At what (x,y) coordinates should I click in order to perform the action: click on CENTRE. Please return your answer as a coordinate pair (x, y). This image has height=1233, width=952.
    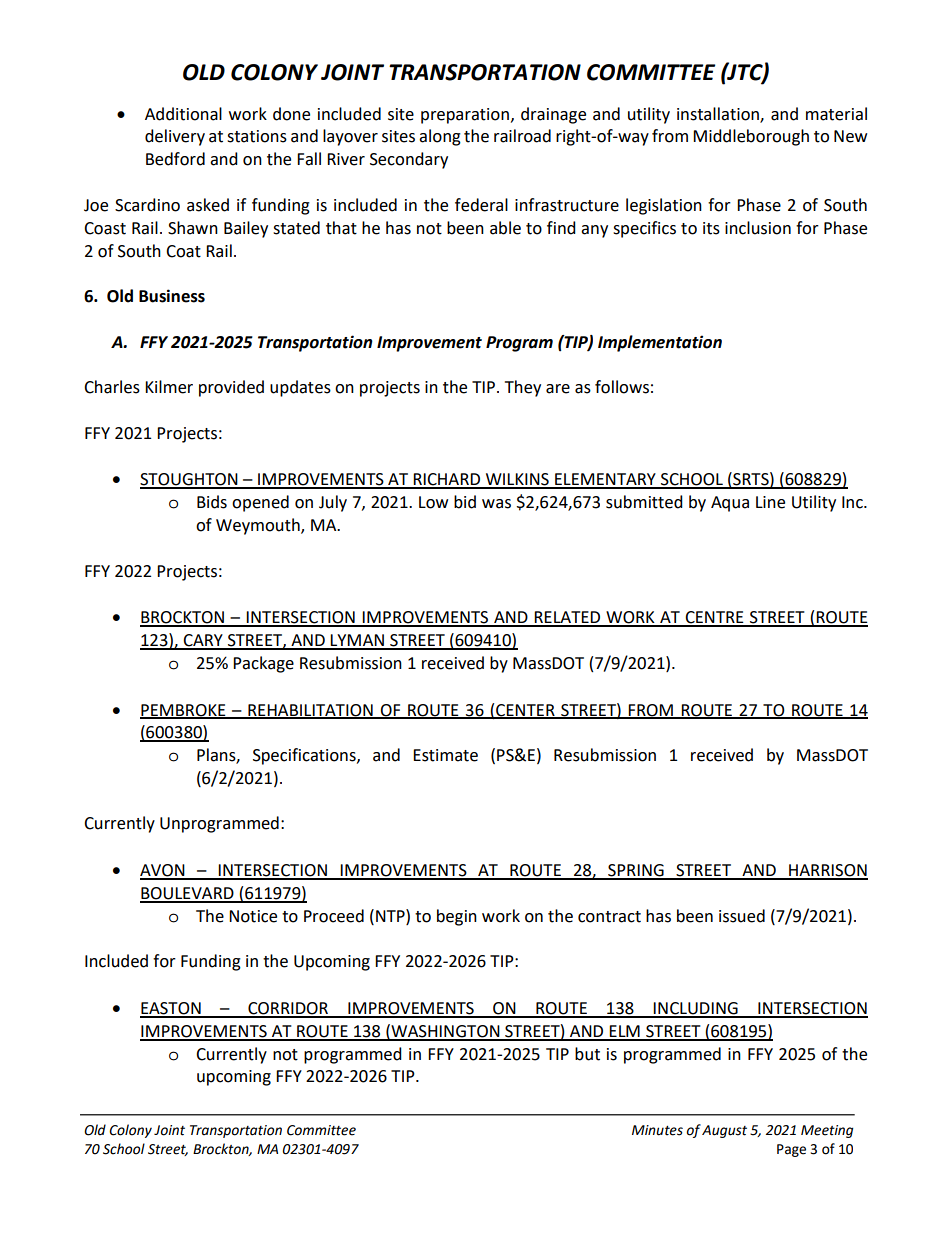
    Looking at the image, I should click on (714, 618).
